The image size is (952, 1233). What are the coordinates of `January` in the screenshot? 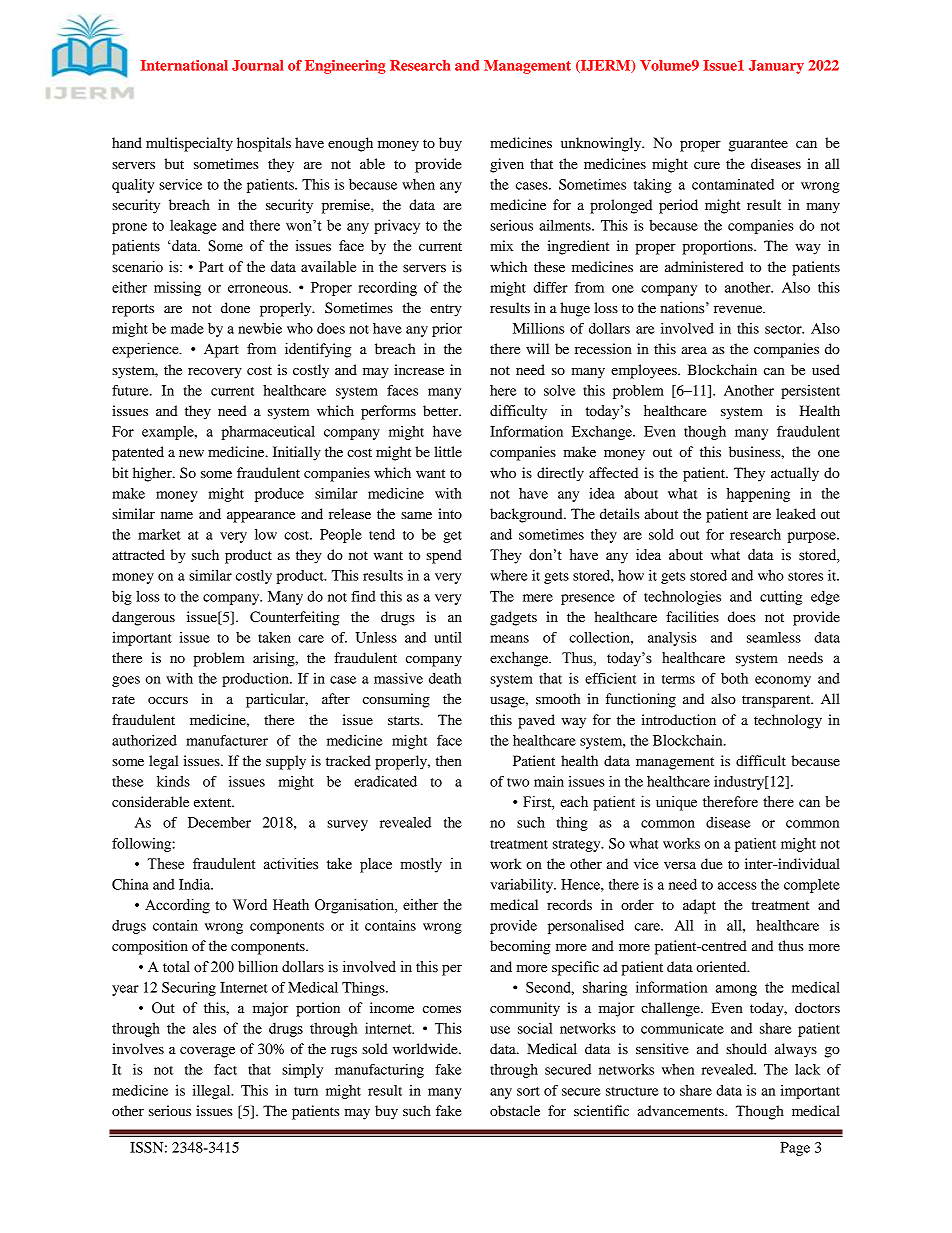 It's located at (776, 67).
